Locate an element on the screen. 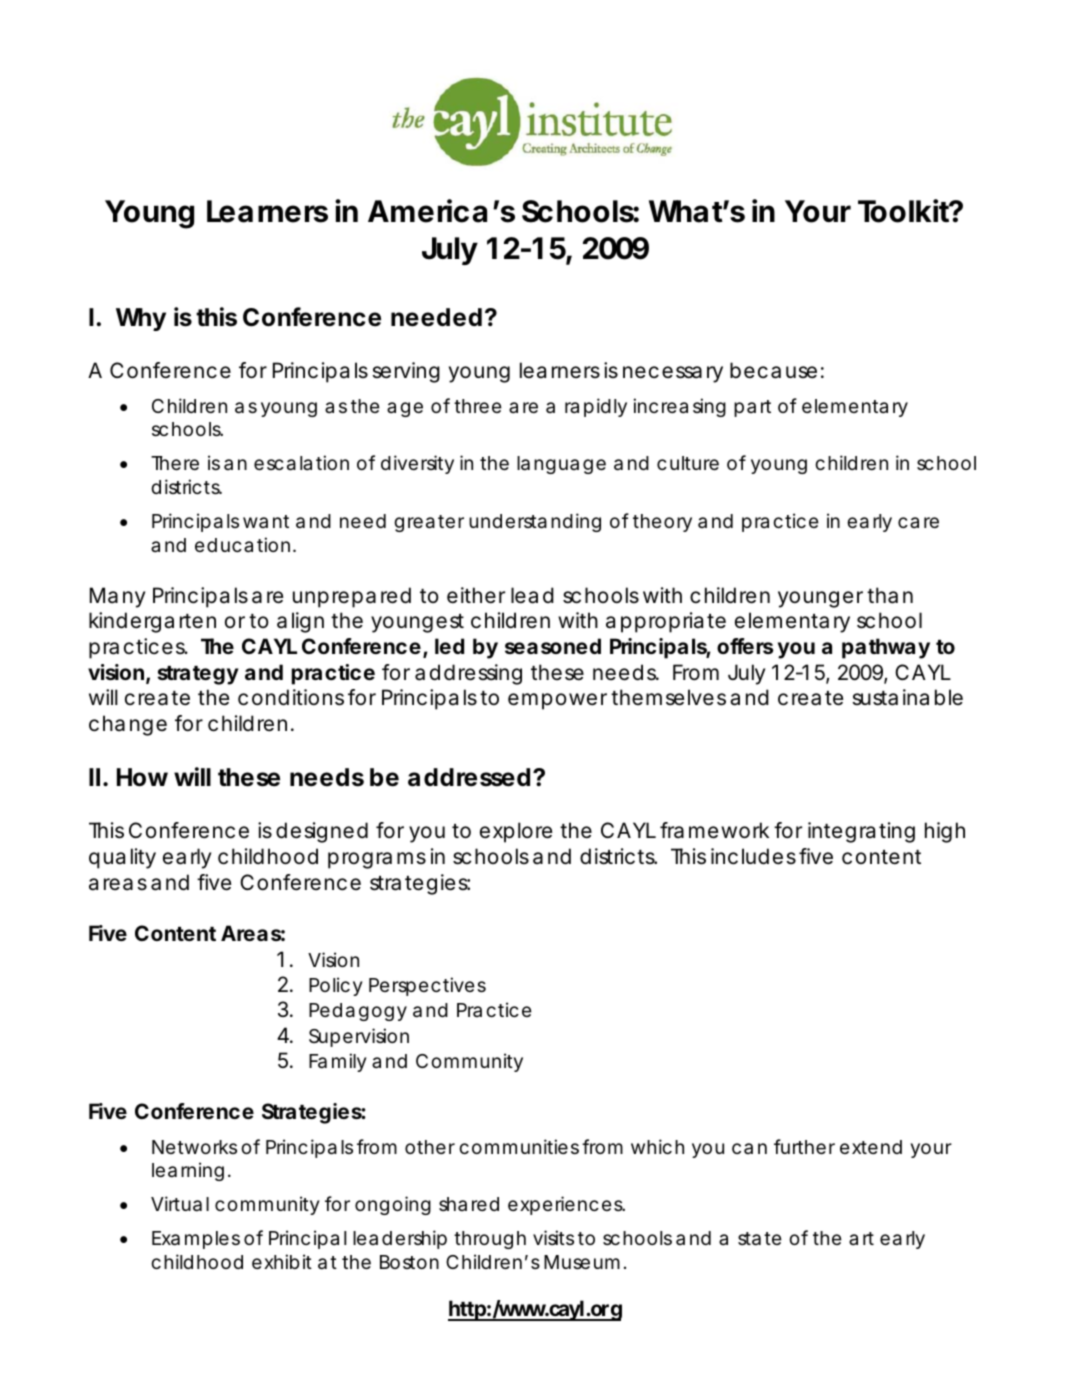 This screenshot has width=1069, height=1384. There is located at coordinates (175, 463).
